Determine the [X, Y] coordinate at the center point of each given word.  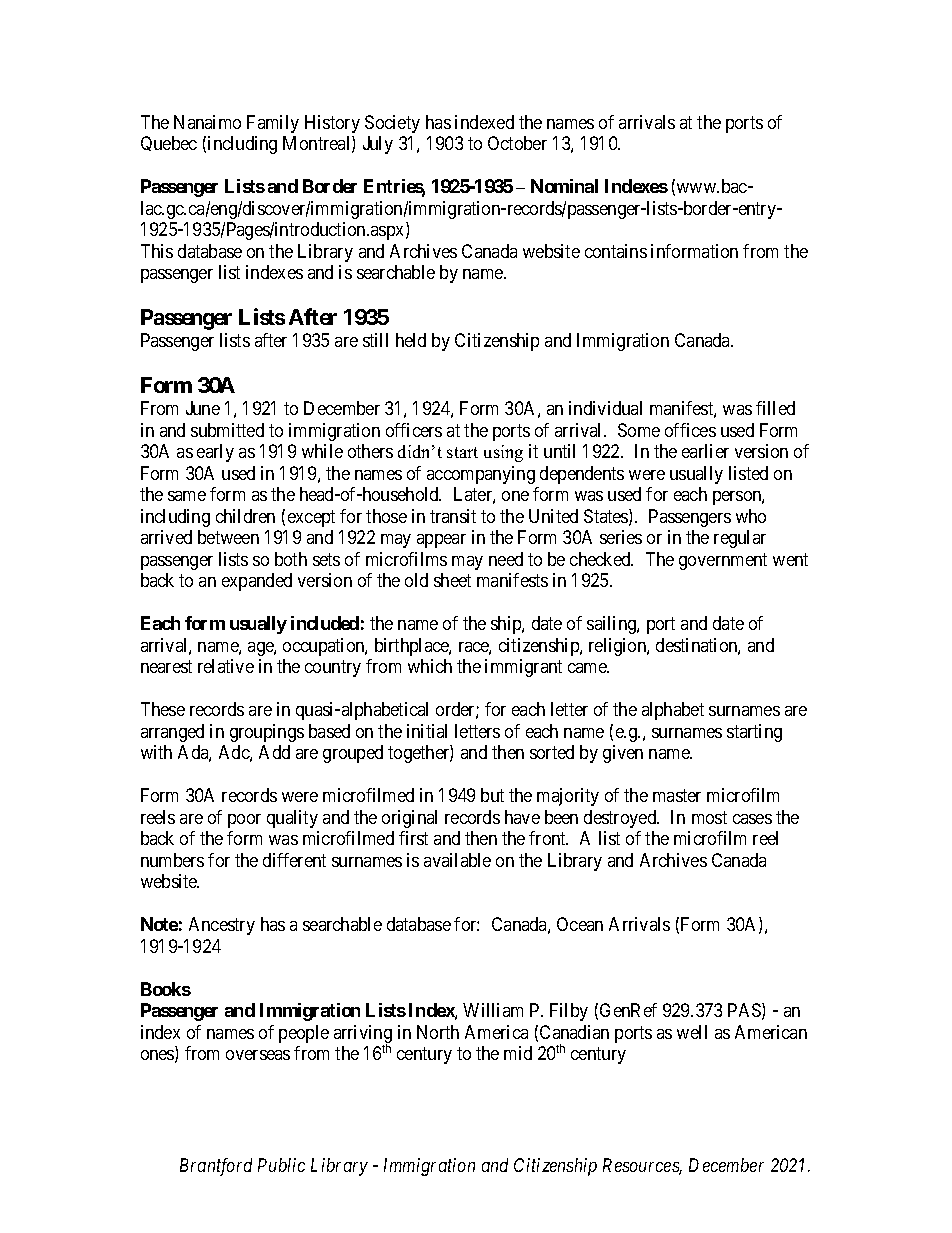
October [517, 143]
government [723, 561]
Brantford [216, 1167]
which [430, 666]
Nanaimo [207, 122]
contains [616, 251]
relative [226, 666]
